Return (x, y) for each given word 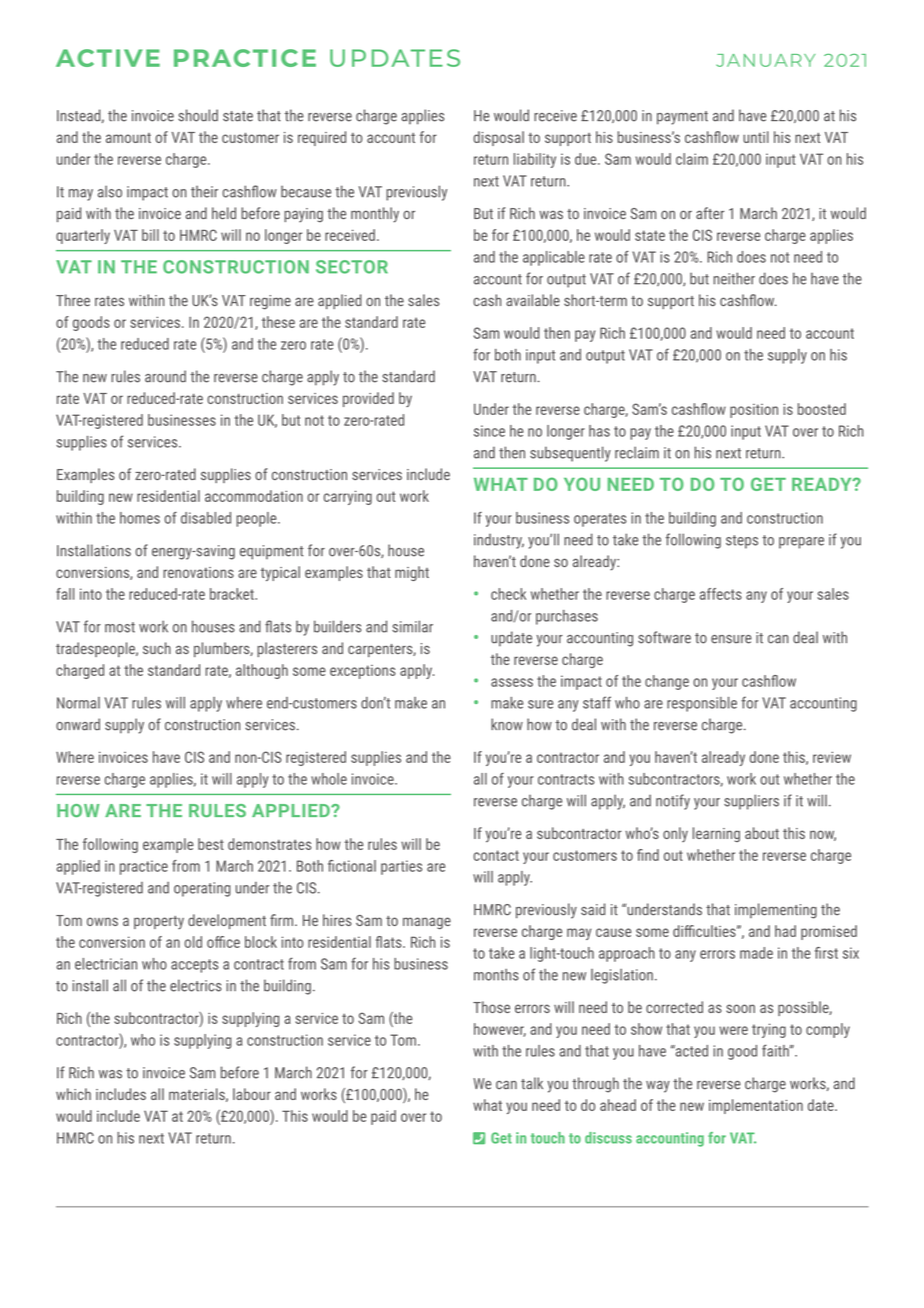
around (165, 376)
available (533, 300)
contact (496, 855)
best (211, 844)
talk (532, 1083)
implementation (756, 1106)
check (508, 594)
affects (721, 594)
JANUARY (765, 60)
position (754, 411)
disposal (498, 138)
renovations (198, 572)
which (73, 1094)
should (198, 115)
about (762, 833)
